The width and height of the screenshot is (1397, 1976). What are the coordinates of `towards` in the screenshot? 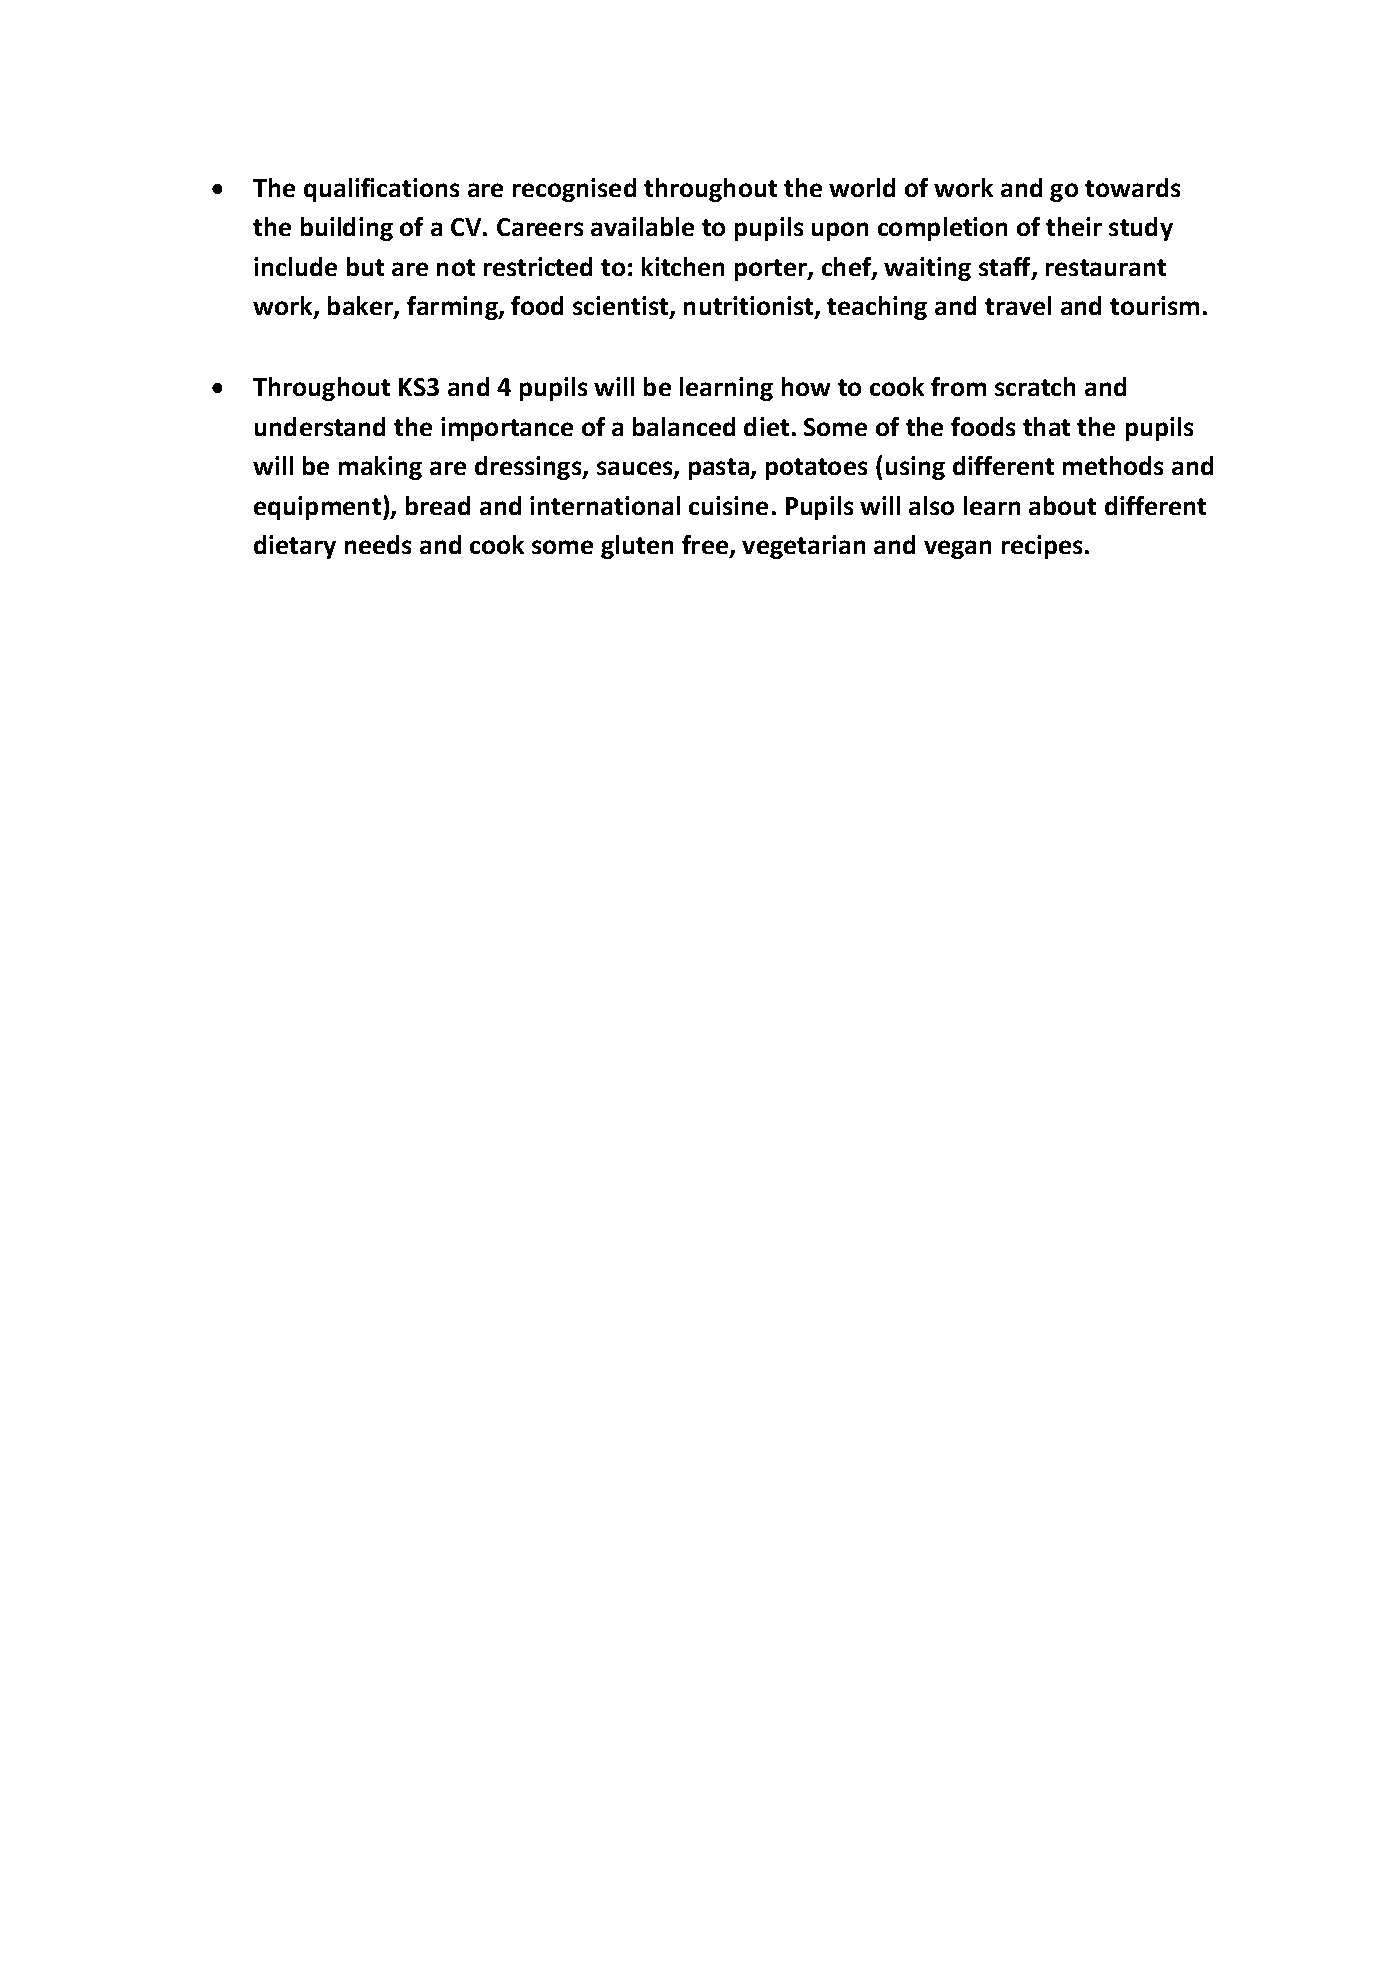 It's located at (1132, 187).
